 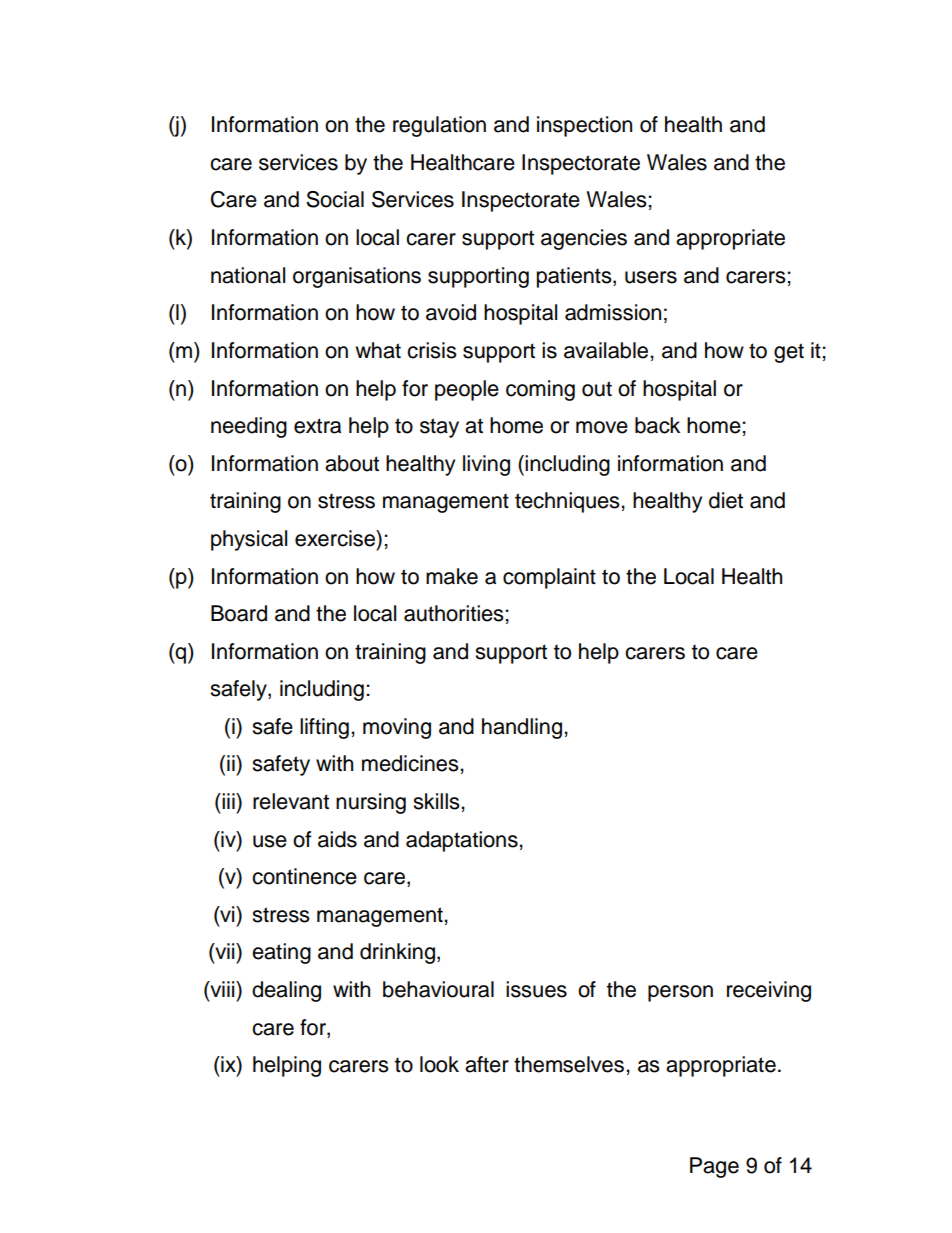 What do you see at coordinates (335, 199) in the image?
I see `Social` at bounding box center [335, 199].
